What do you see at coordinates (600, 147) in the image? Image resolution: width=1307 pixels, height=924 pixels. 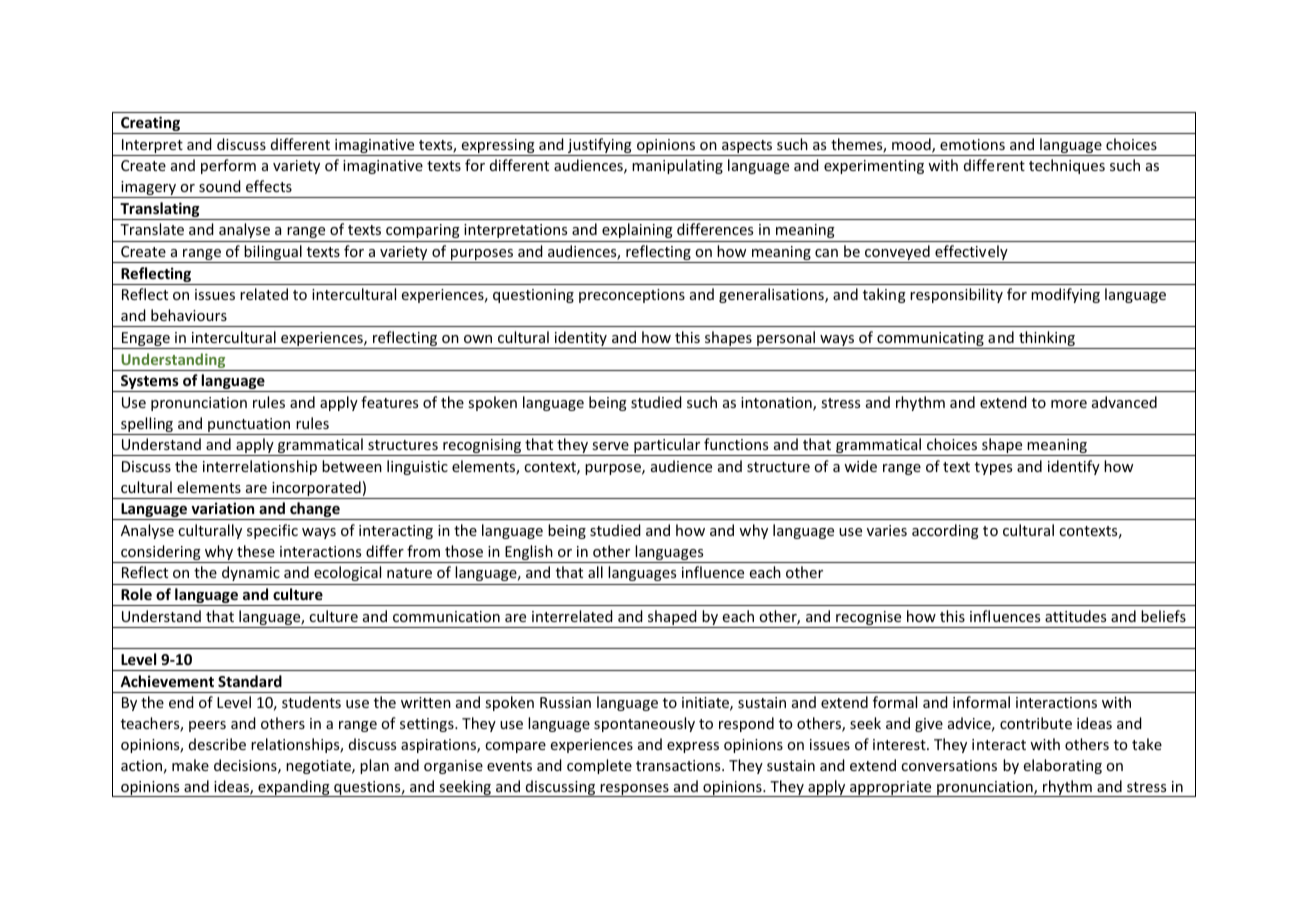 I see `justifying` at bounding box center [600, 147].
